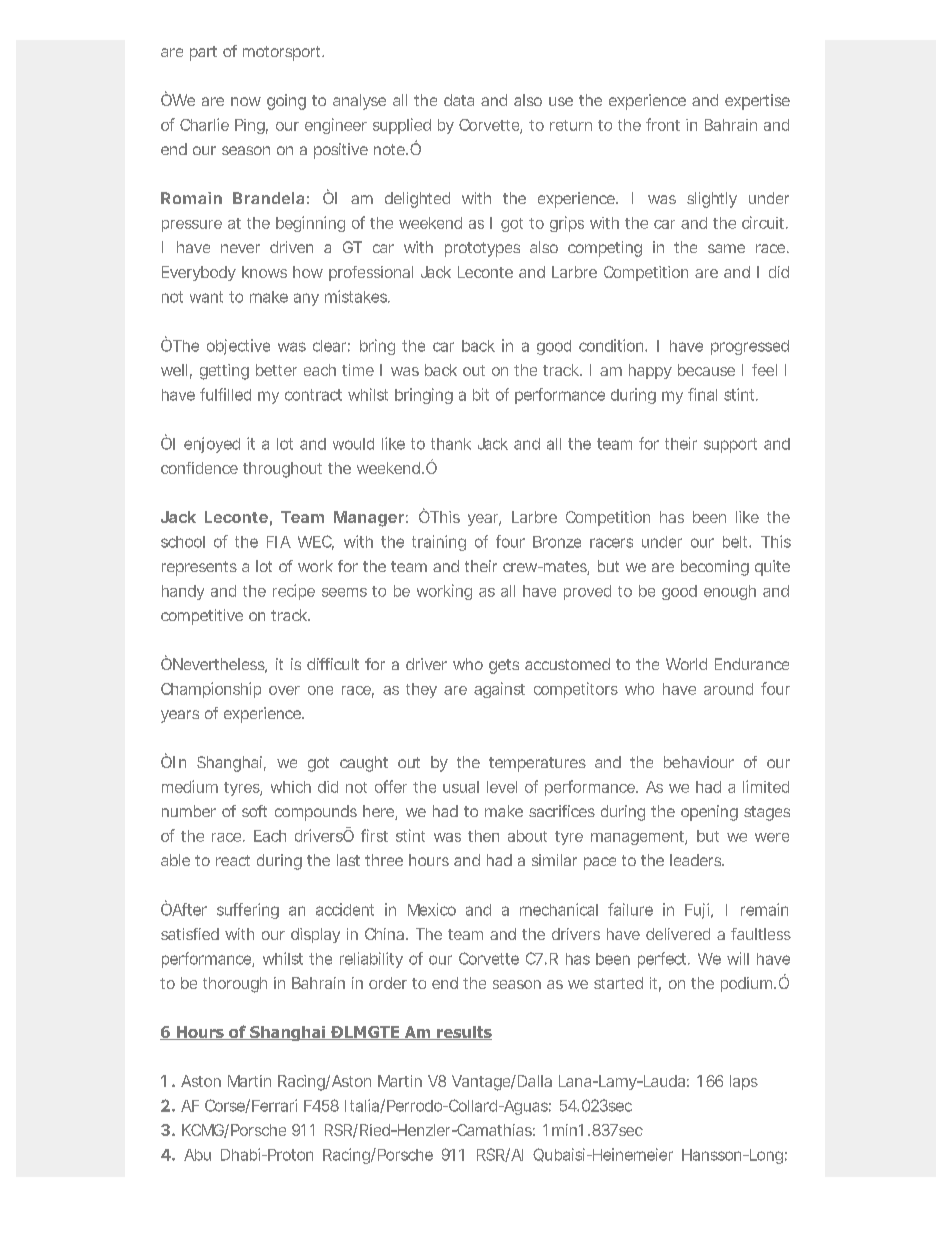 The image size is (952, 1233). What do you see at coordinates (663, 124) in the screenshot?
I see `front` at bounding box center [663, 124].
